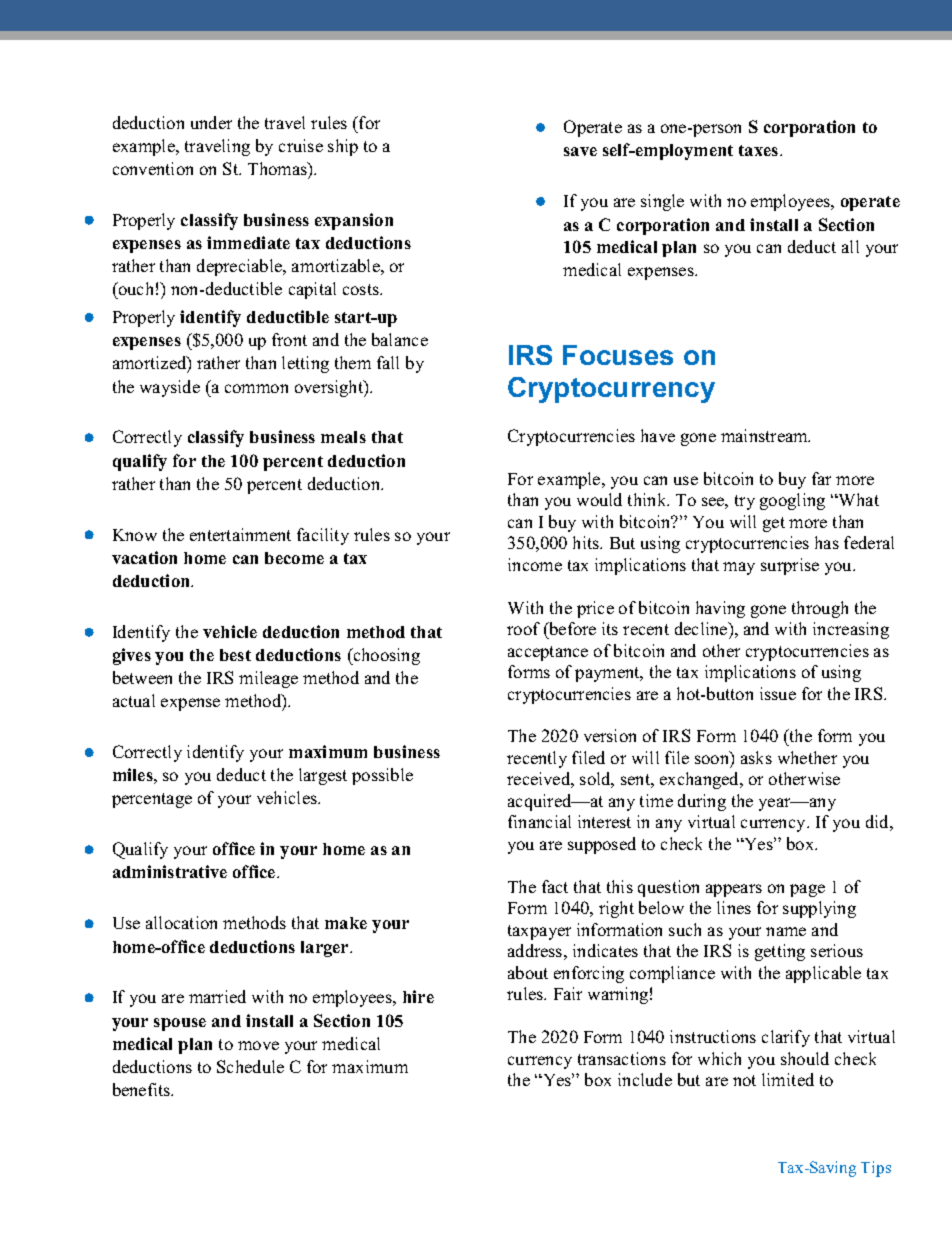 The width and height of the screenshot is (952, 1233). I want to click on fact, so click(555, 886).
